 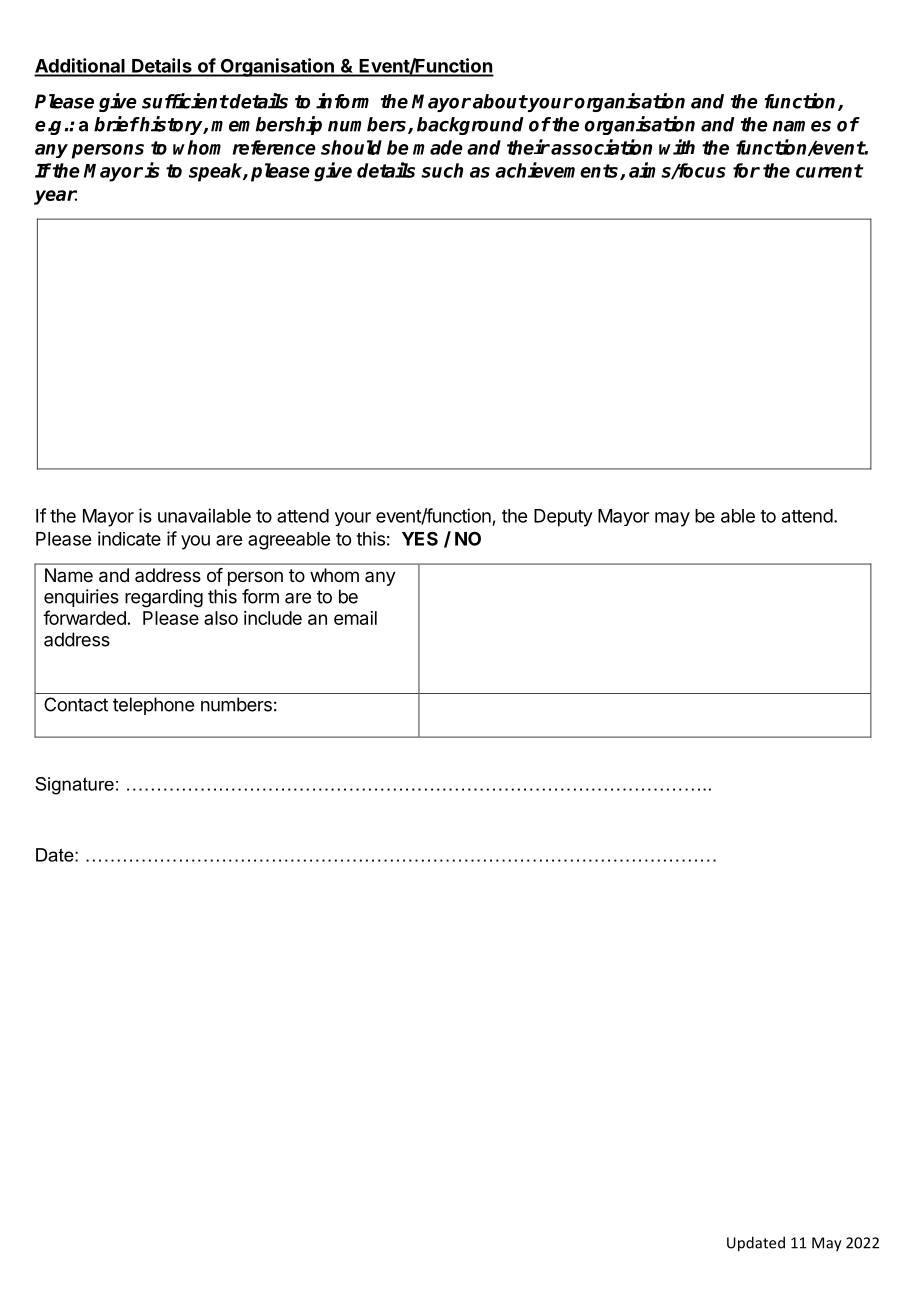 I want to click on indicate, so click(x=129, y=538).
